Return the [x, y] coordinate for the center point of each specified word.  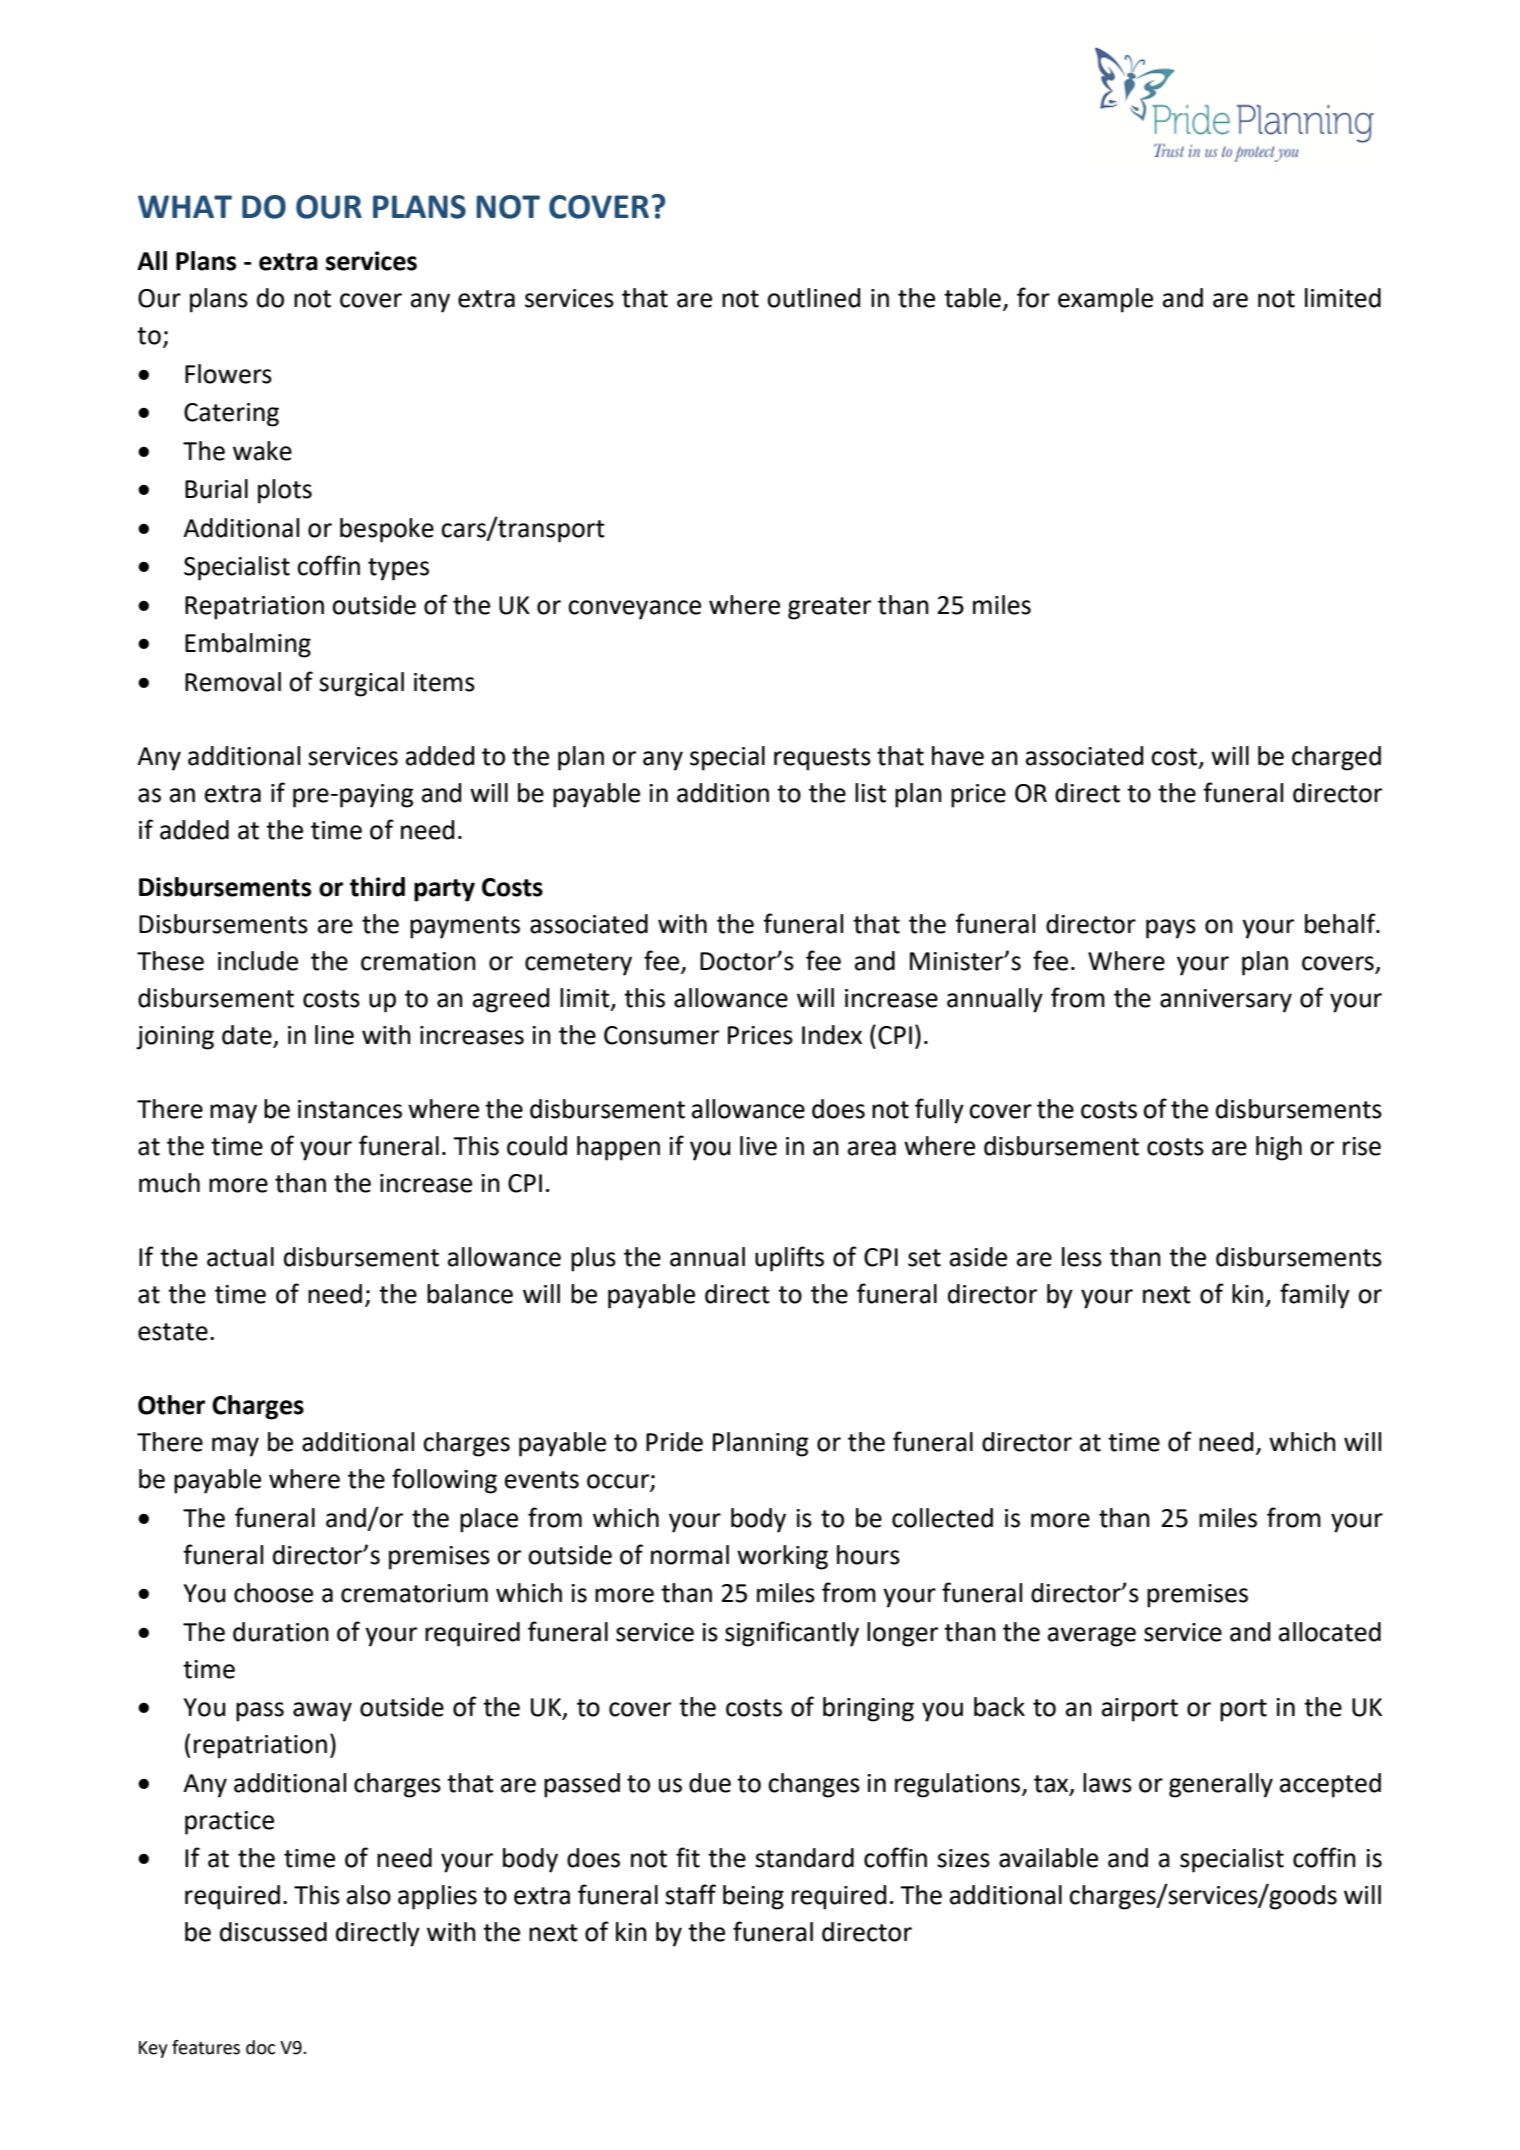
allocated [1330, 1632]
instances [350, 1109]
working [782, 1557]
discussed [273, 1932]
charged [1336, 758]
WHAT [185, 206]
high [1279, 1148]
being [753, 1897]
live [758, 1146]
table [972, 298]
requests [822, 759]
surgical [361, 684]
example [1105, 300]
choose [273, 1593]
